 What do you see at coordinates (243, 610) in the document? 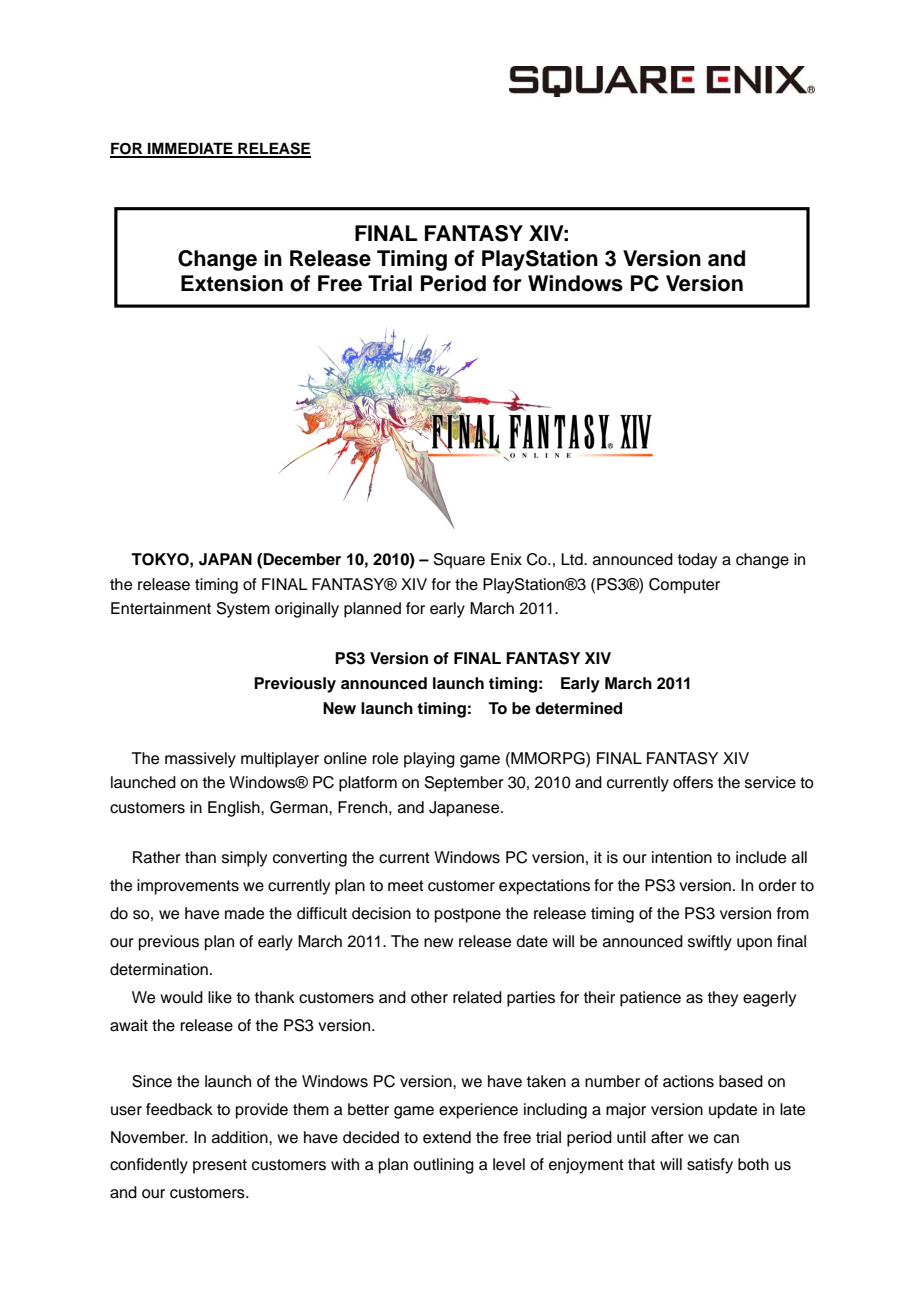
I see `System` at bounding box center [243, 610].
